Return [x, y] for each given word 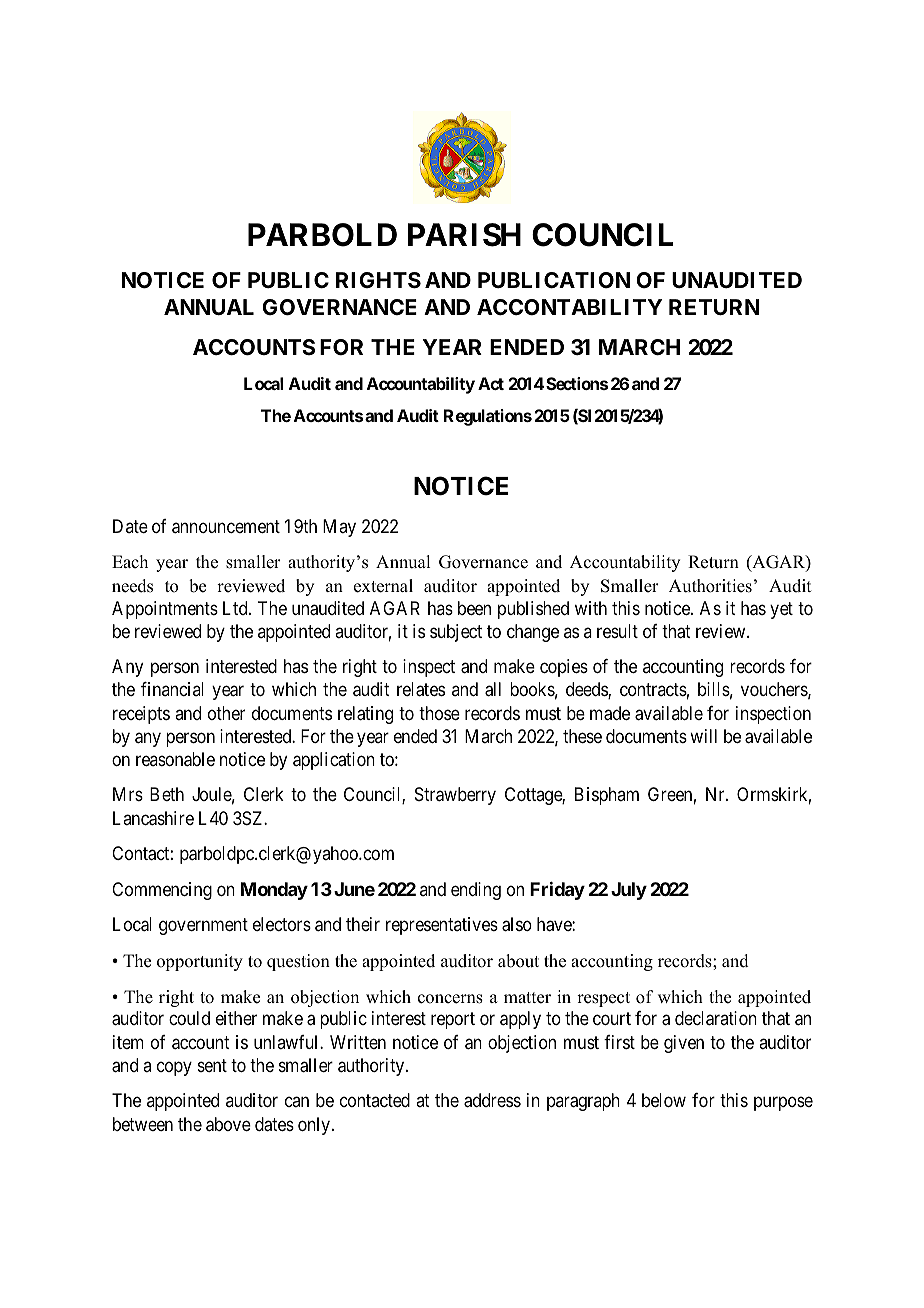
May [339, 528]
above [228, 1124]
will [703, 736]
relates [421, 689]
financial [172, 689]
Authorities [710, 586]
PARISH [464, 235]
